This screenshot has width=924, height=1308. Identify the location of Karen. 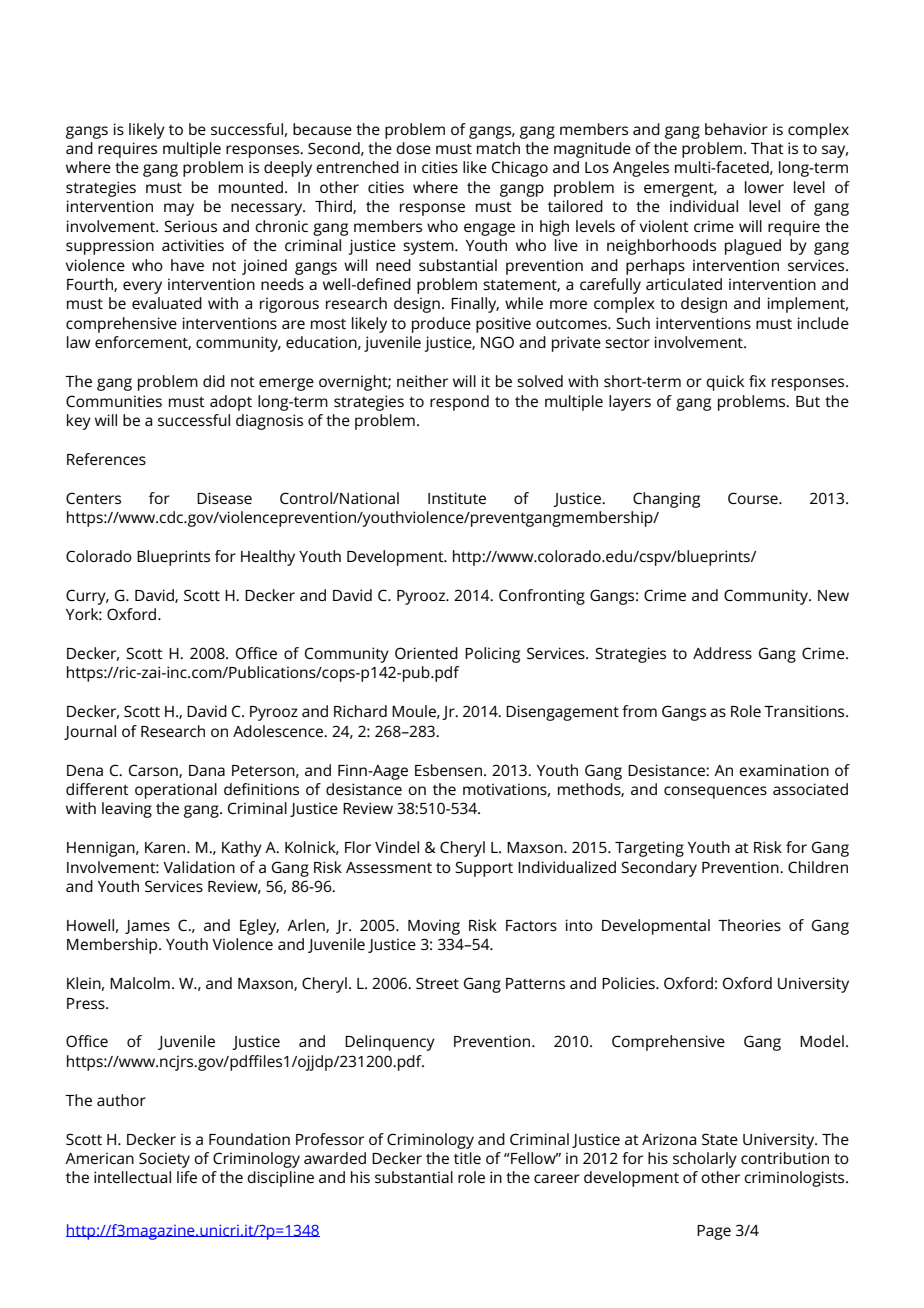
(166, 847).
